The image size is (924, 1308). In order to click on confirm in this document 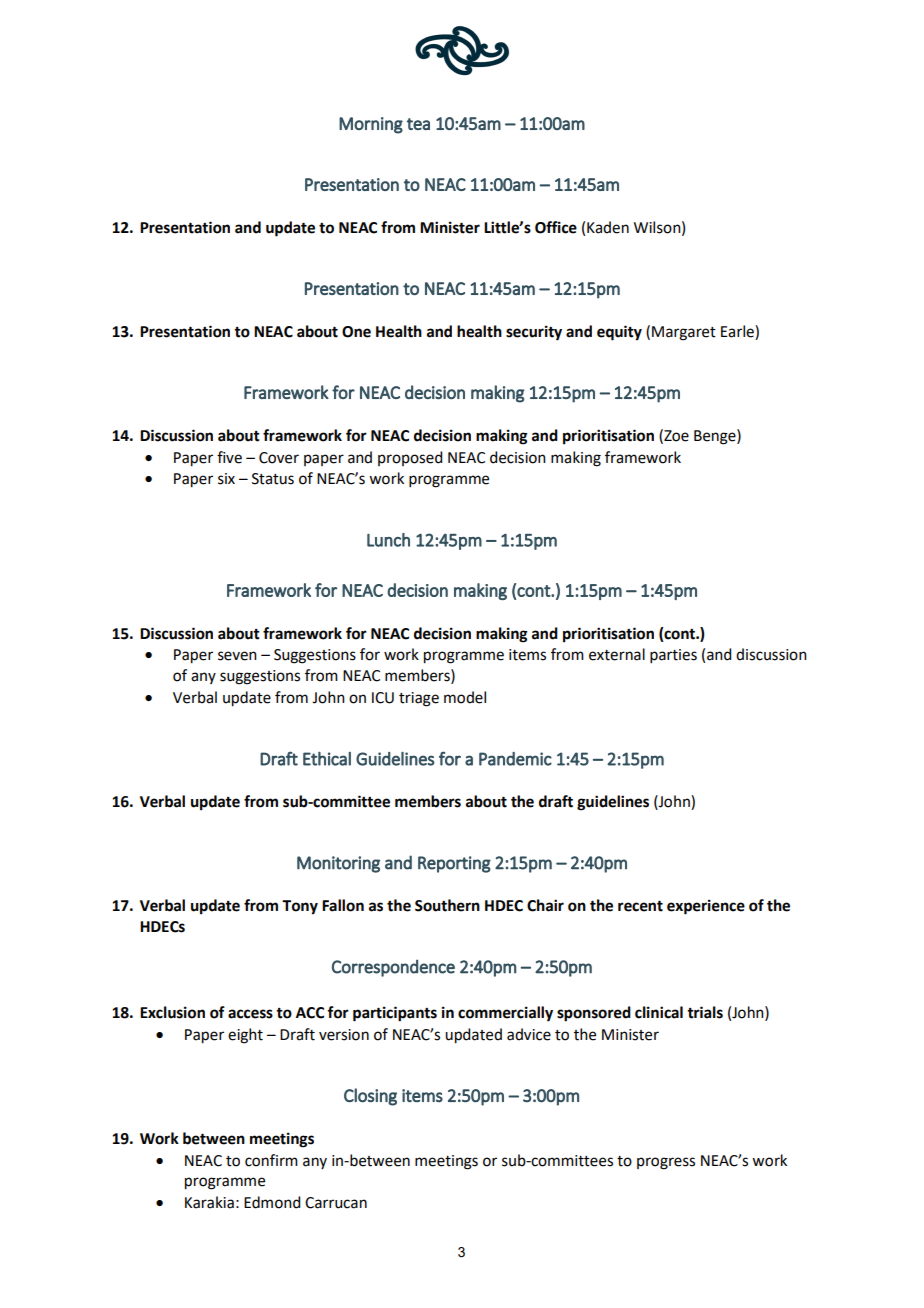, I will do `click(271, 1160)`.
